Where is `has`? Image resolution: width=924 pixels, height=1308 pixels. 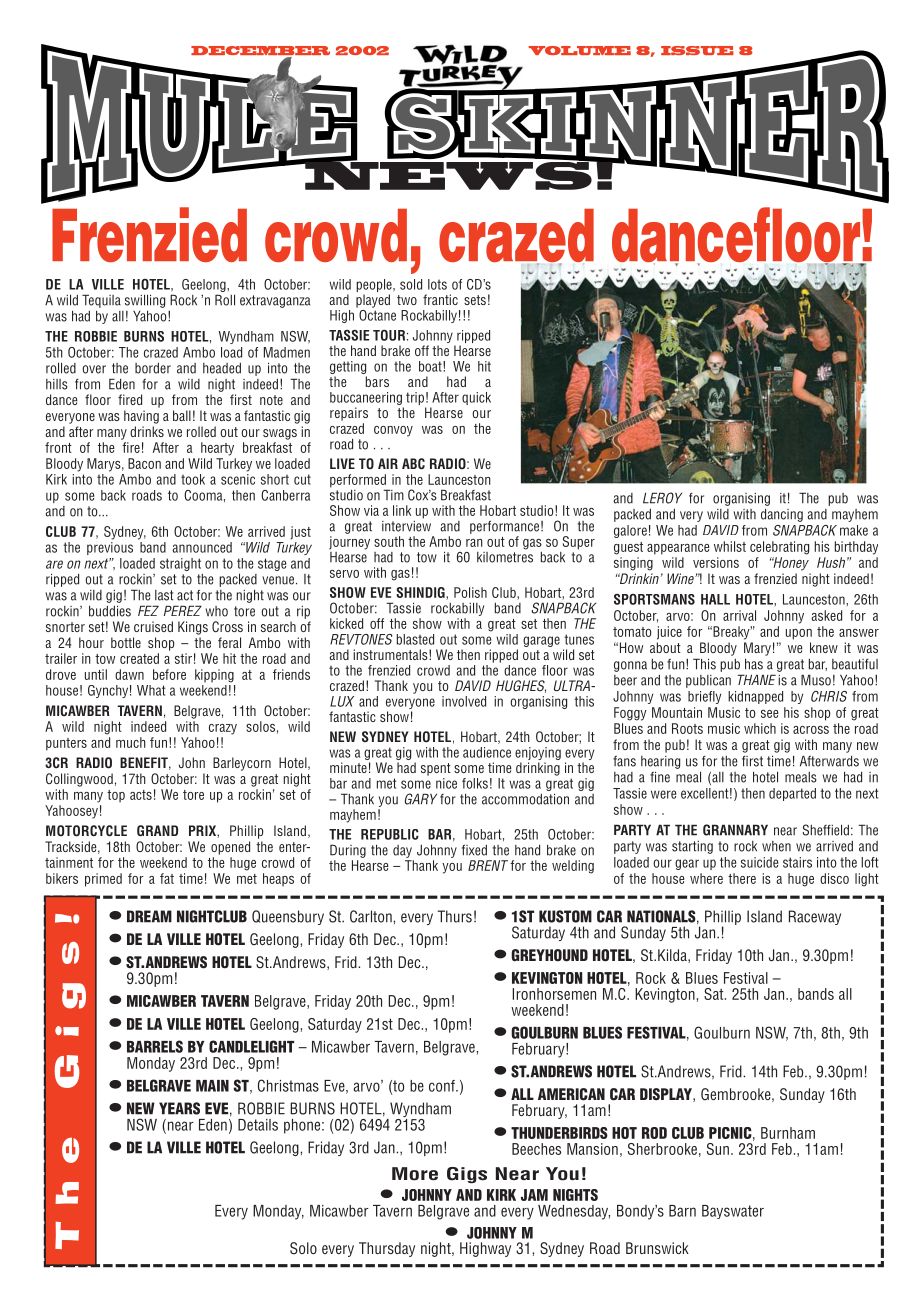 has is located at coordinates (754, 664).
